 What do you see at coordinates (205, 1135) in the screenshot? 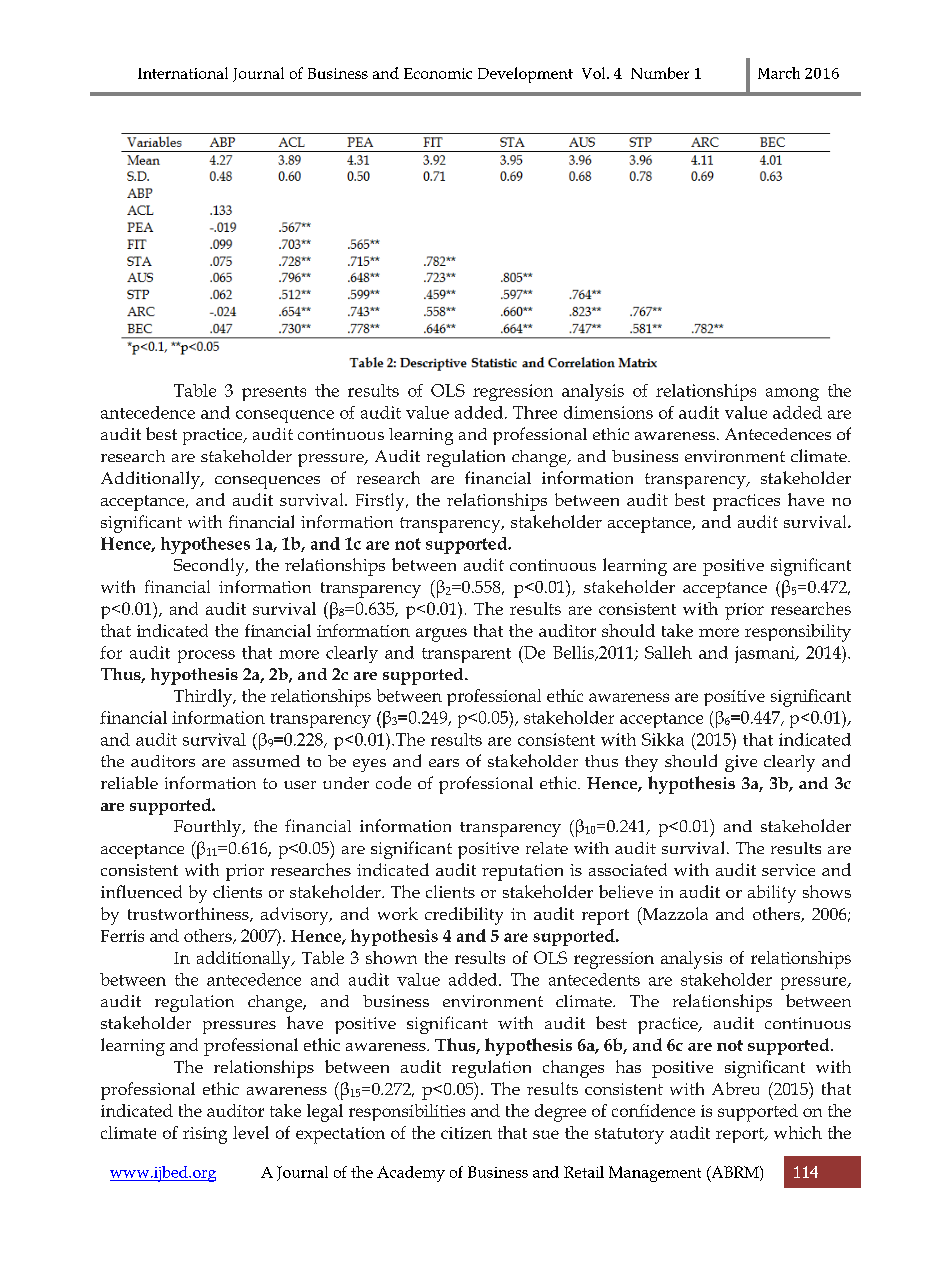
I see `rising` at bounding box center [205, 1135].
